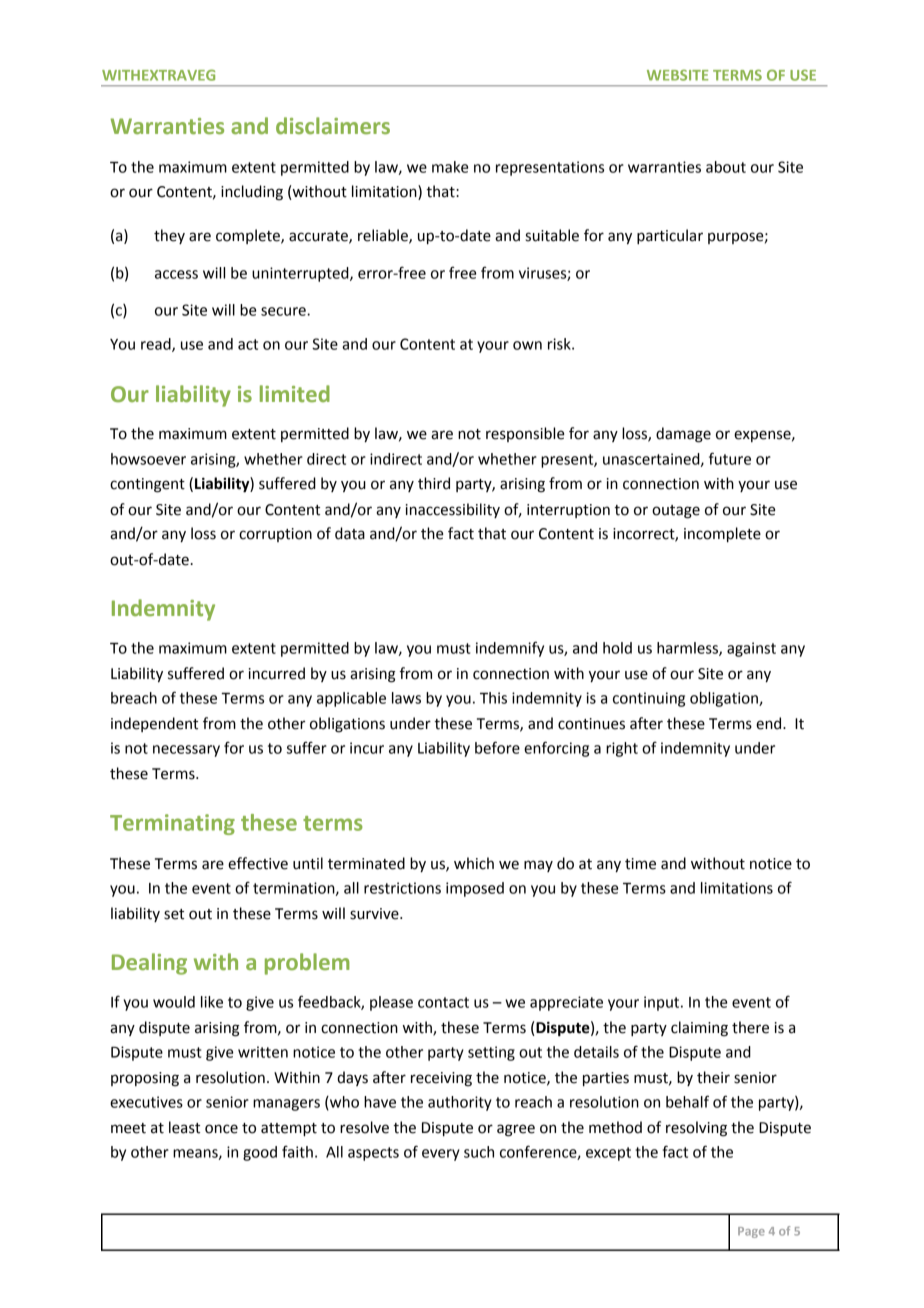 This screenshot has width=924, height=1308. What do you see at coordinates (252, 193) in the screenshot?
I see `including` at bounding box center [252, 193].
